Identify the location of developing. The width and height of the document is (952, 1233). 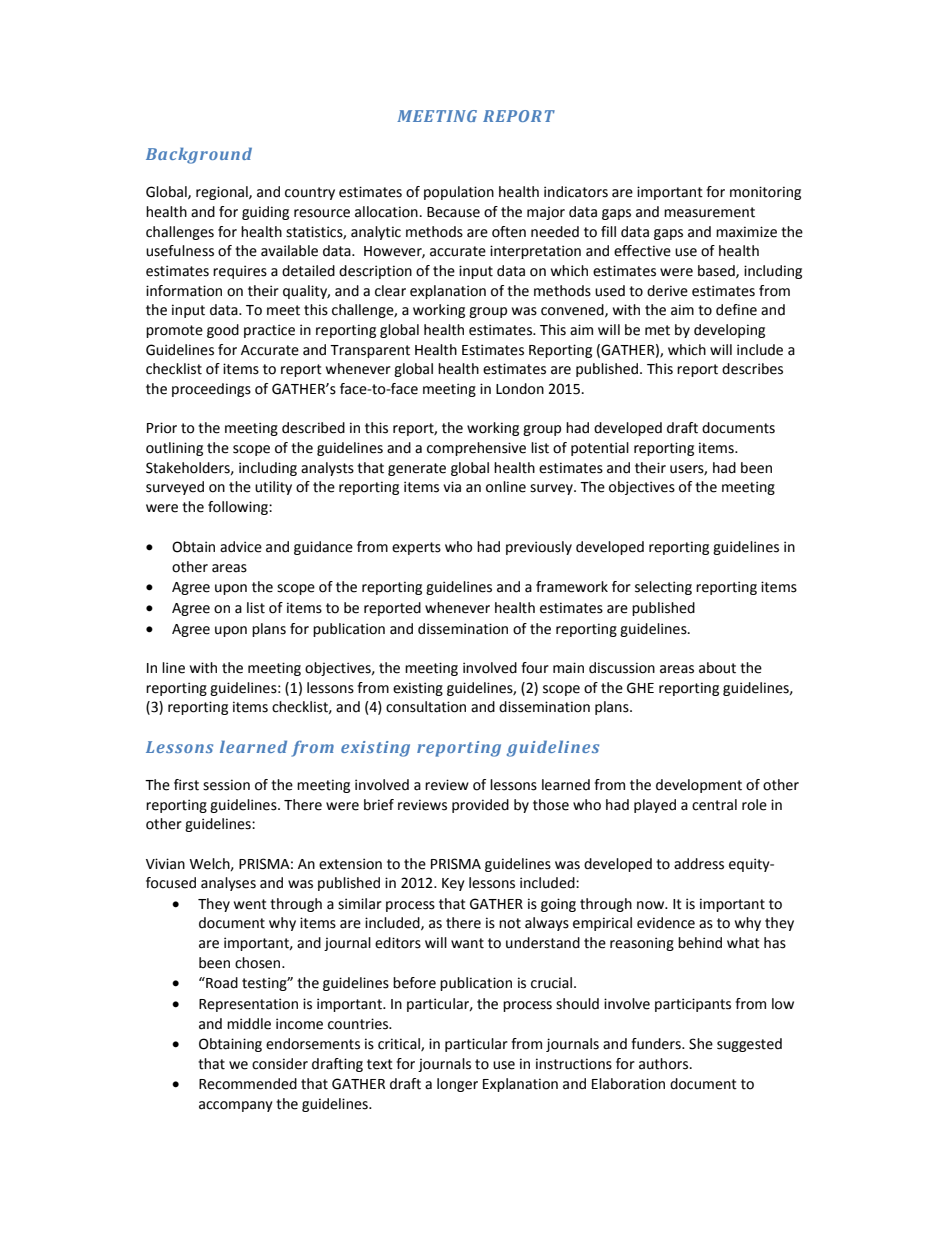
(729, 331).
